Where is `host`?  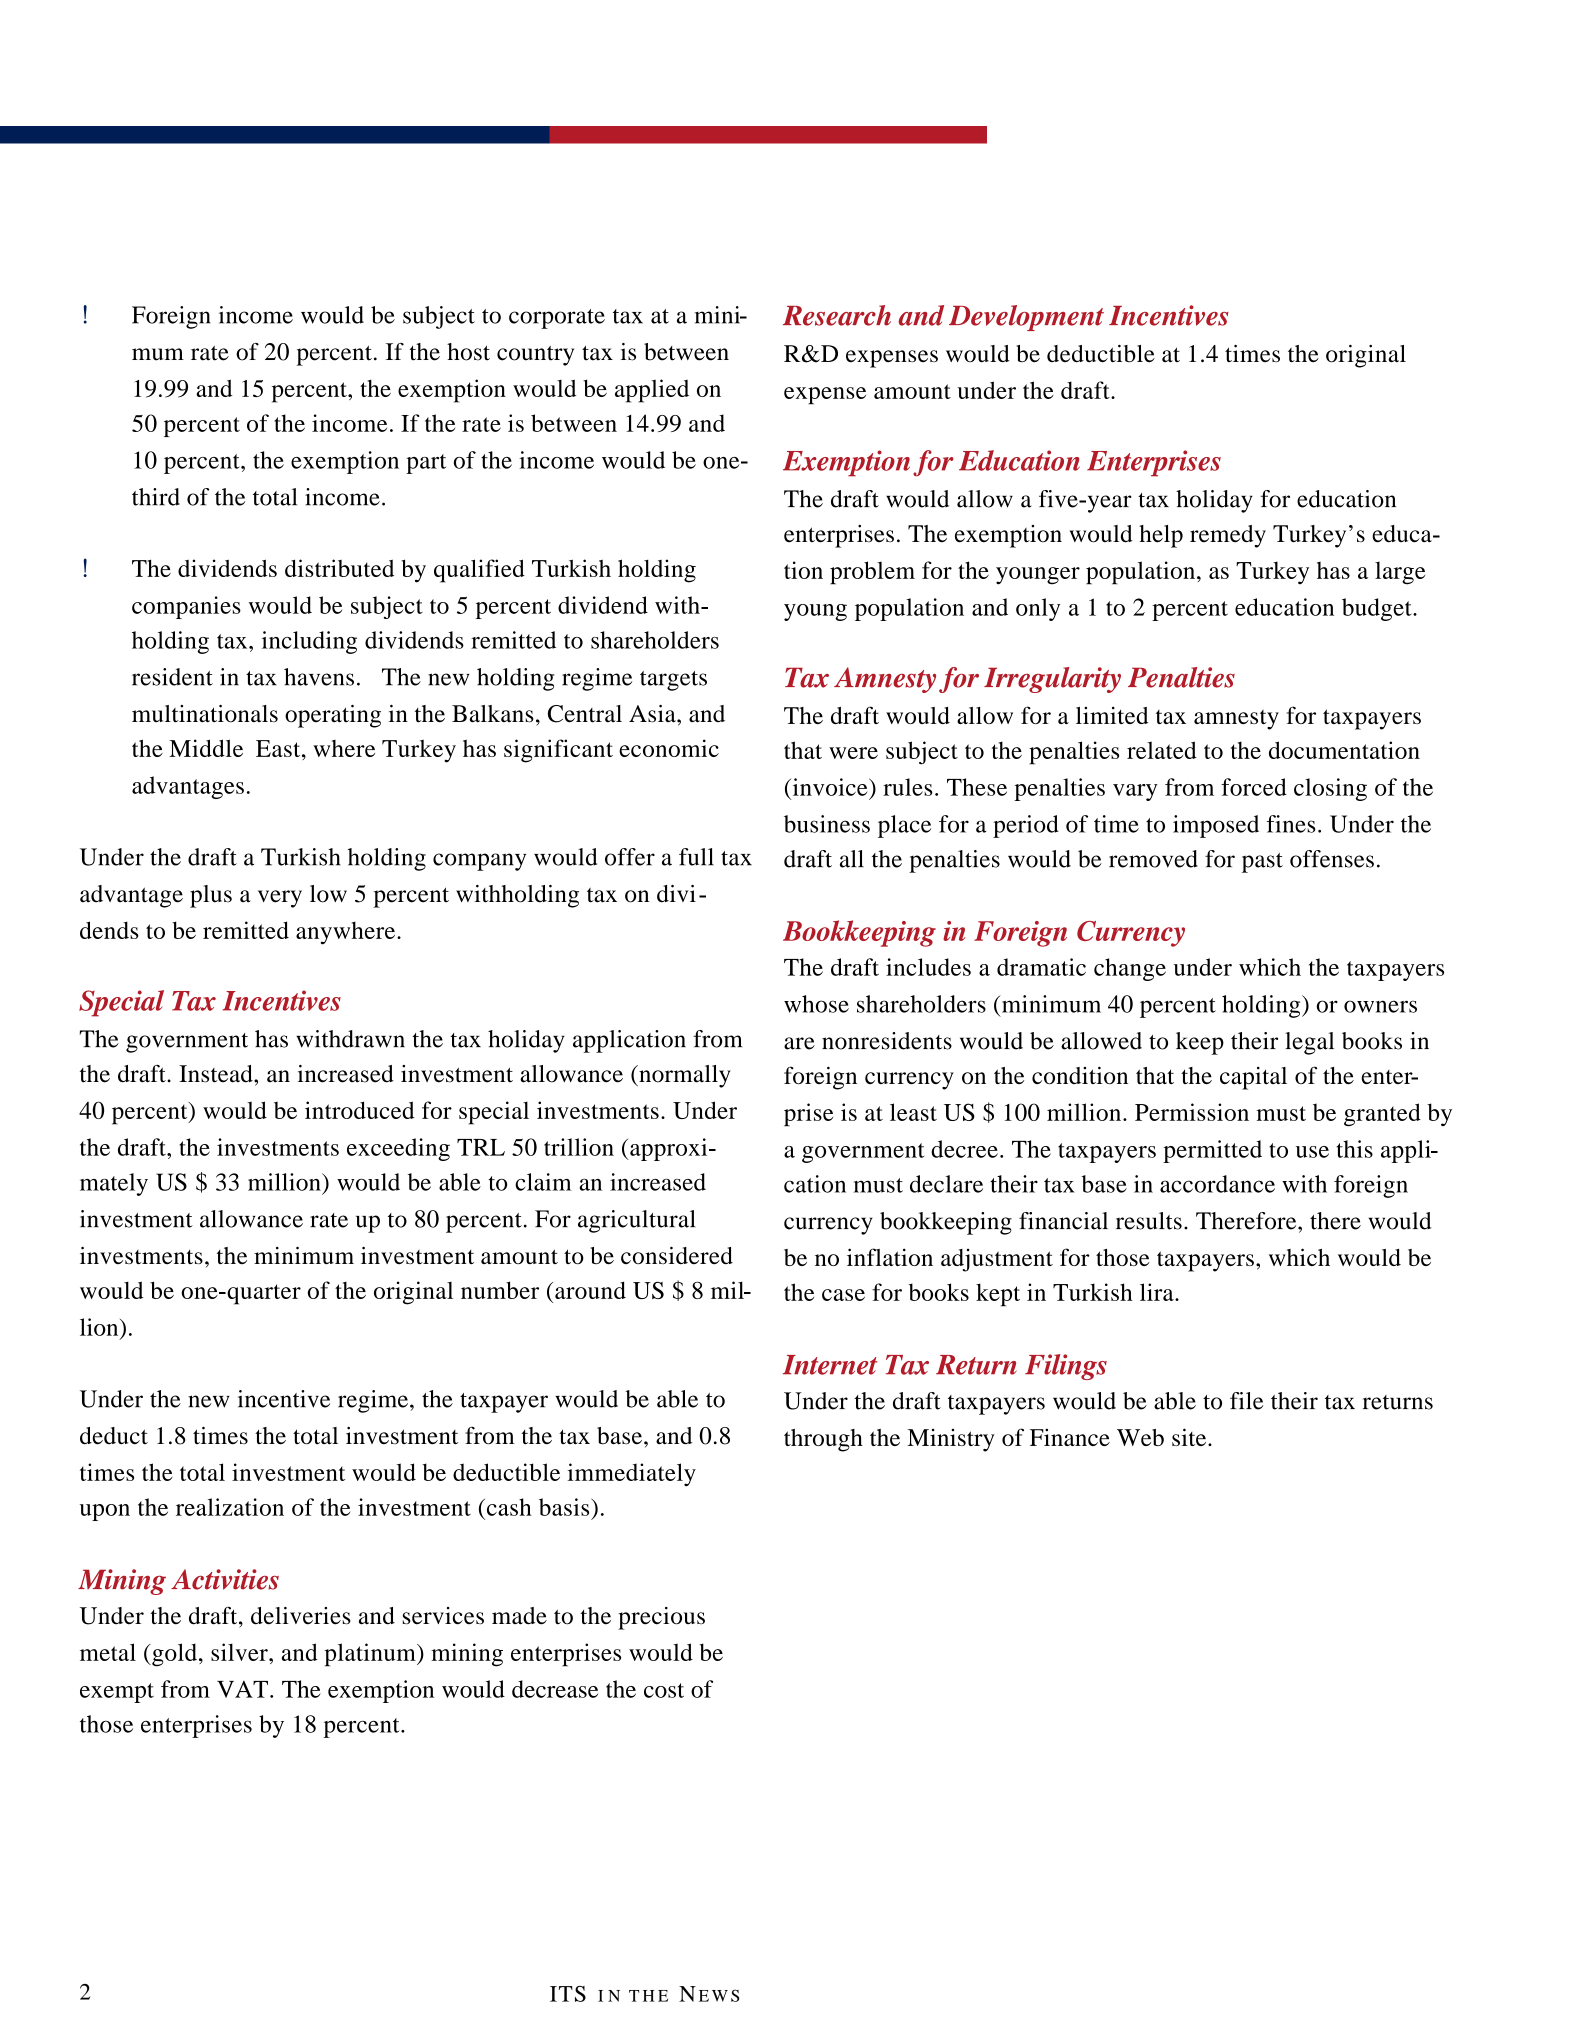 host is located at coordinates (468, 352).
